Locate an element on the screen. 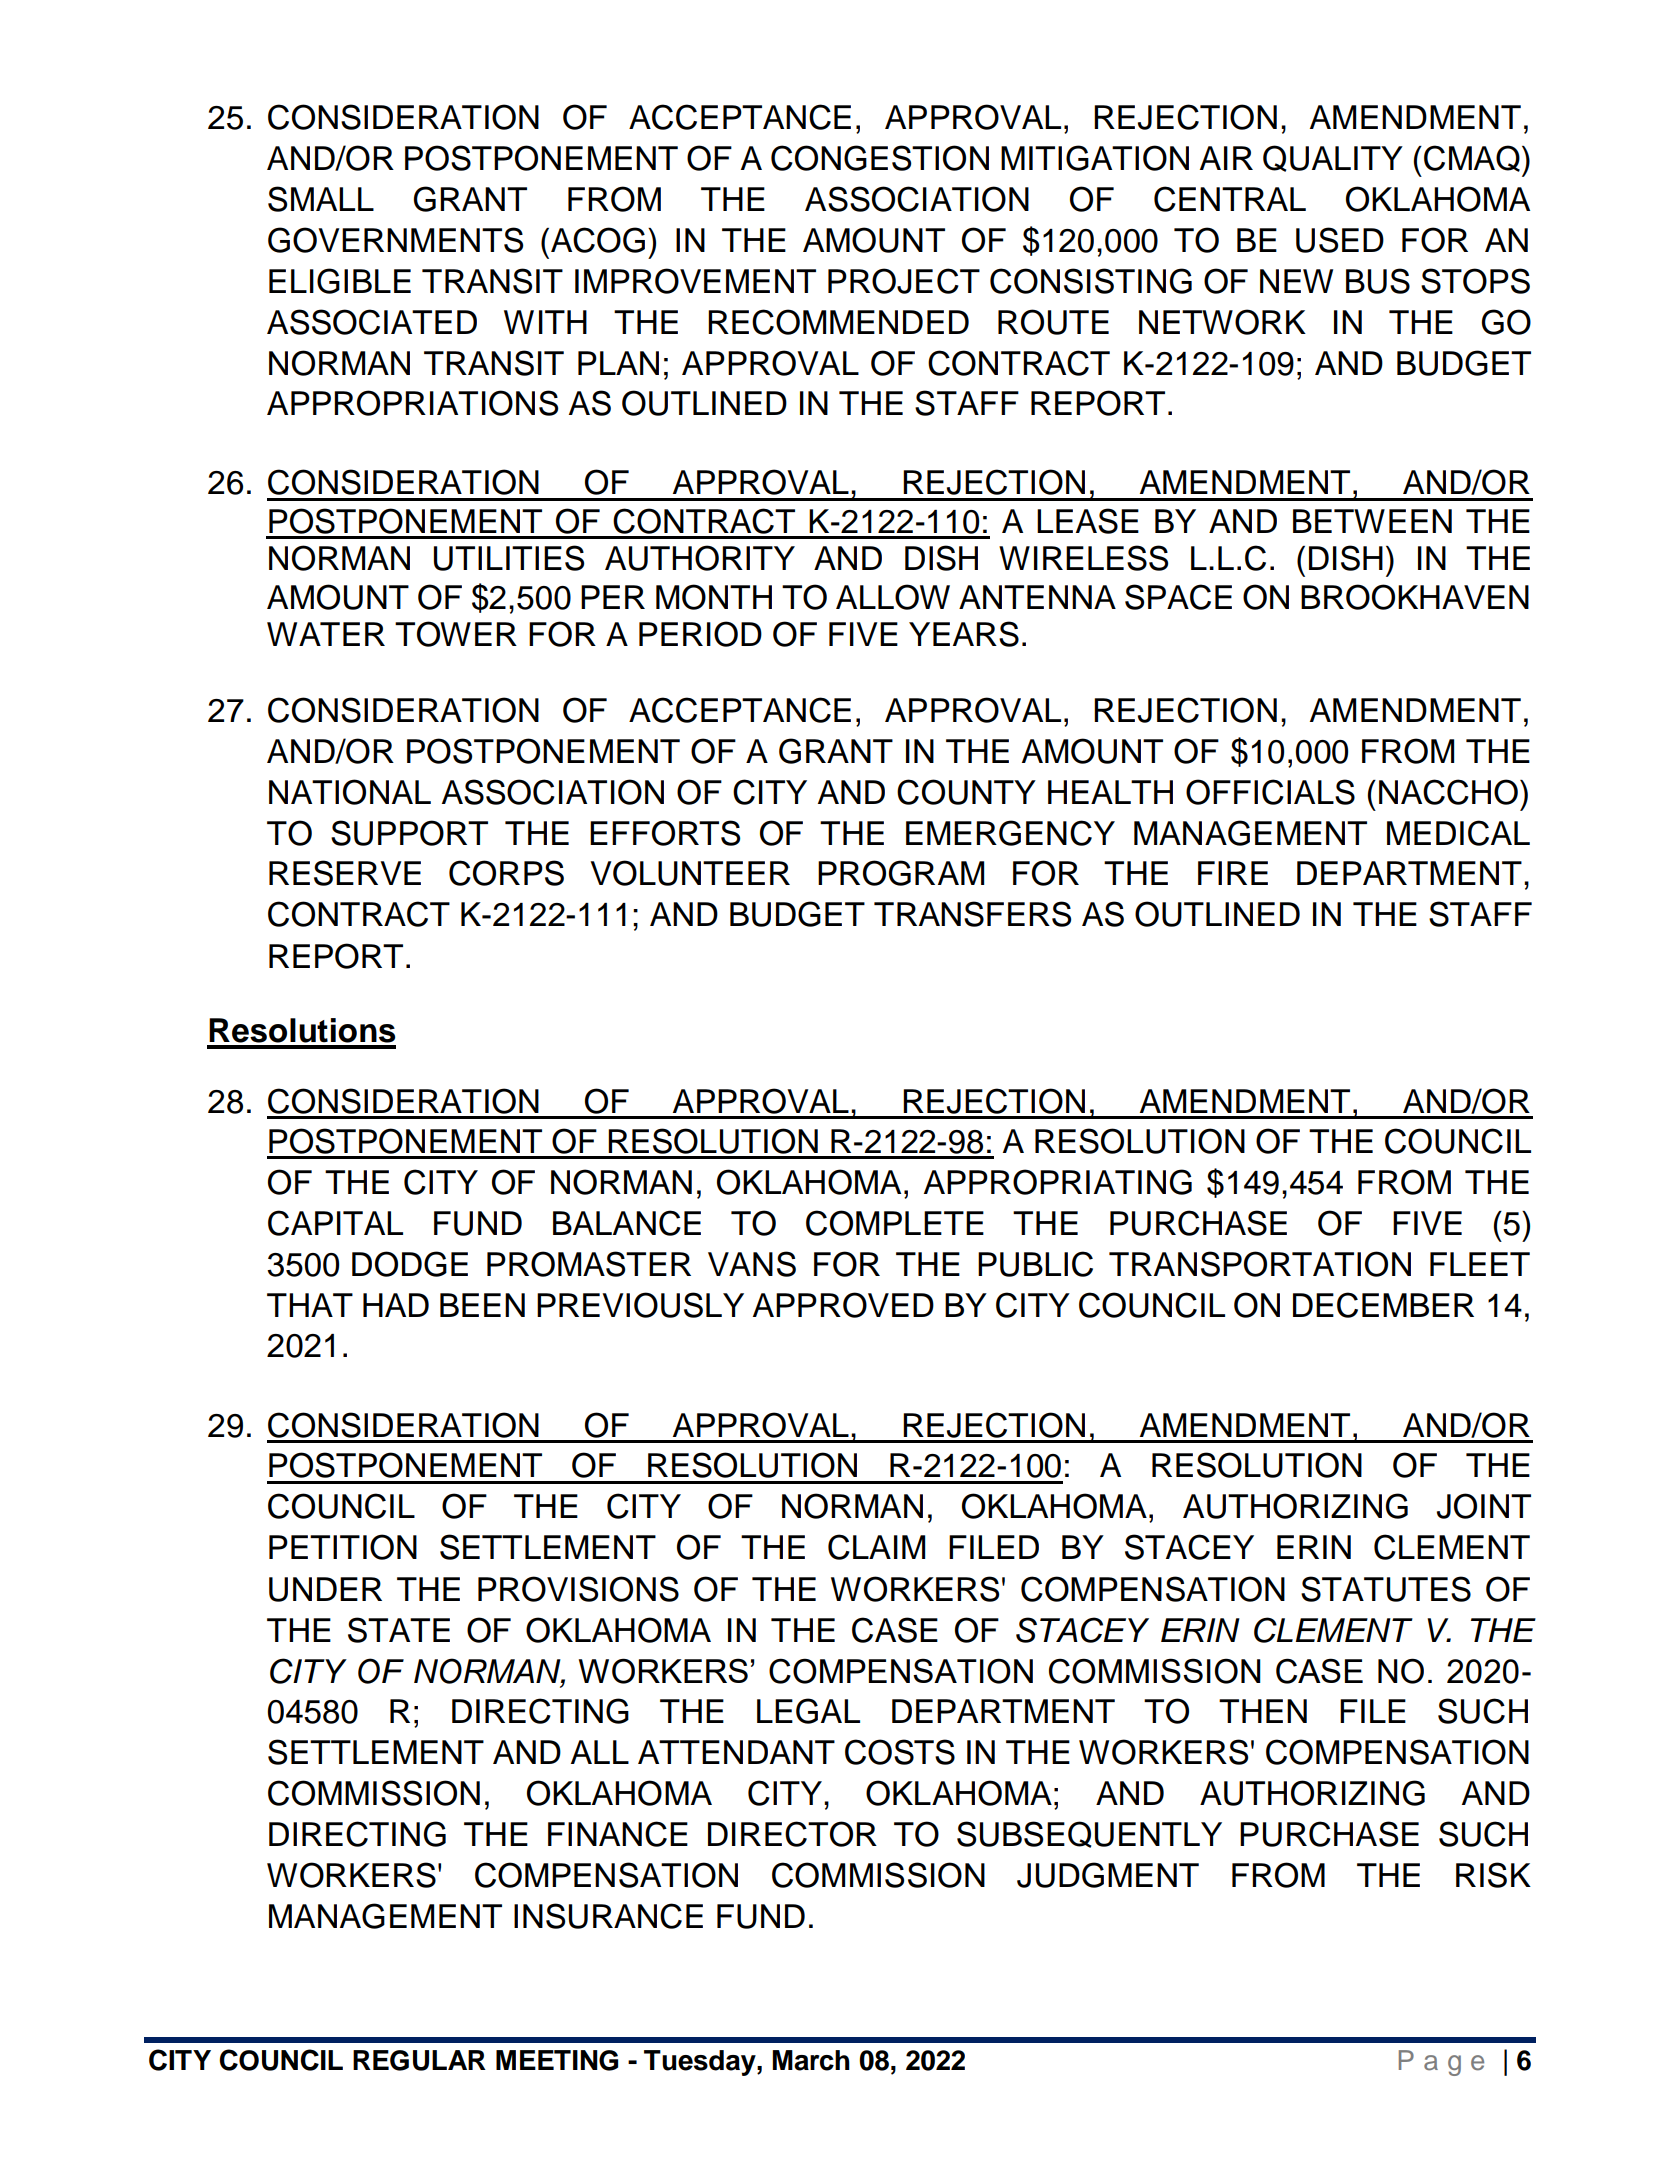  DECEMBER is located at coordinates (1383, 1305).
